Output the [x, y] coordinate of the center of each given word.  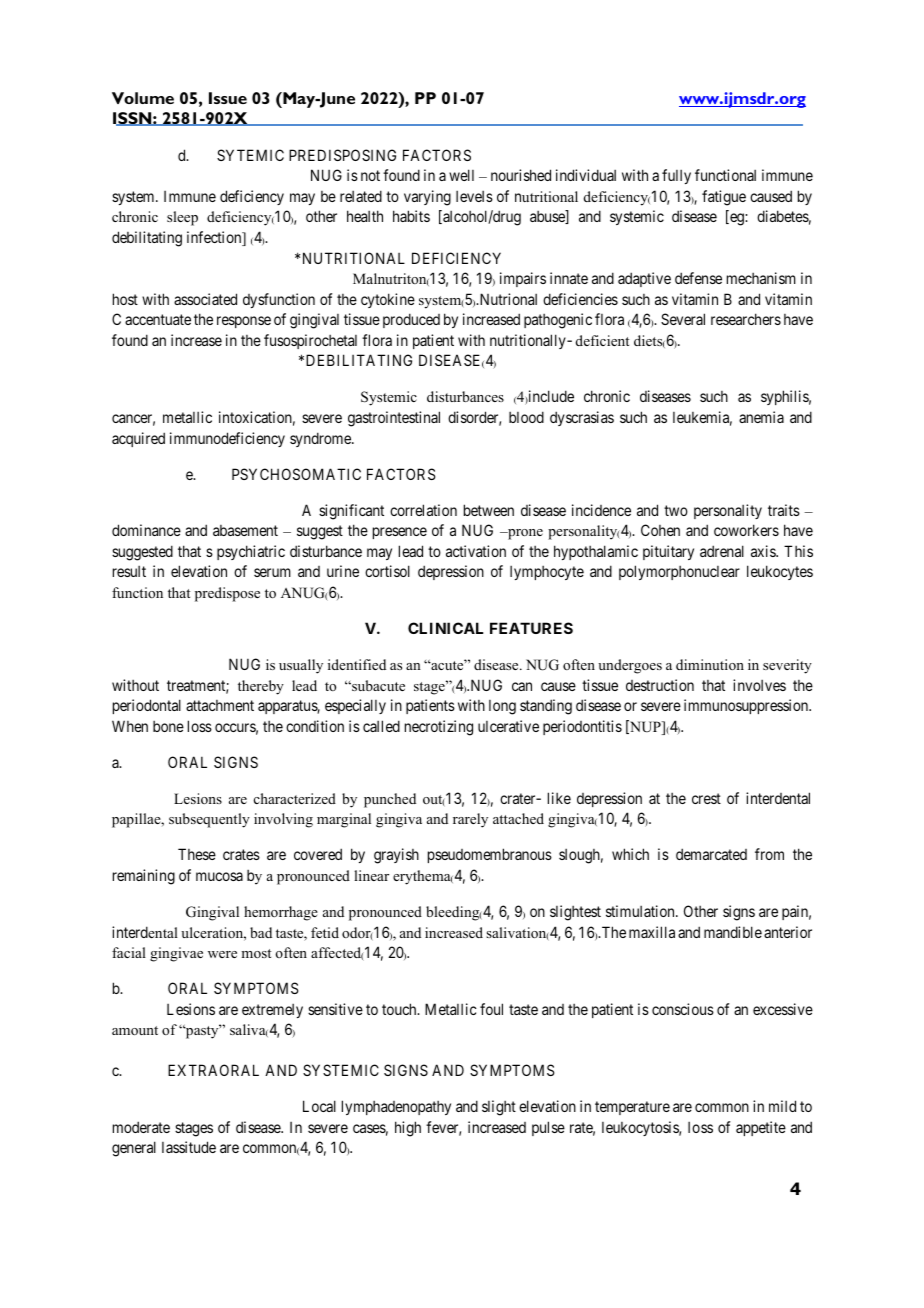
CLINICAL [445, 628]
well [461, 175]
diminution [710, 664]
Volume [143, 98]
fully [676, 176]
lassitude [189, 1147]
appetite [761, 1128]
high [408, 1129]
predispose [227, 594]
